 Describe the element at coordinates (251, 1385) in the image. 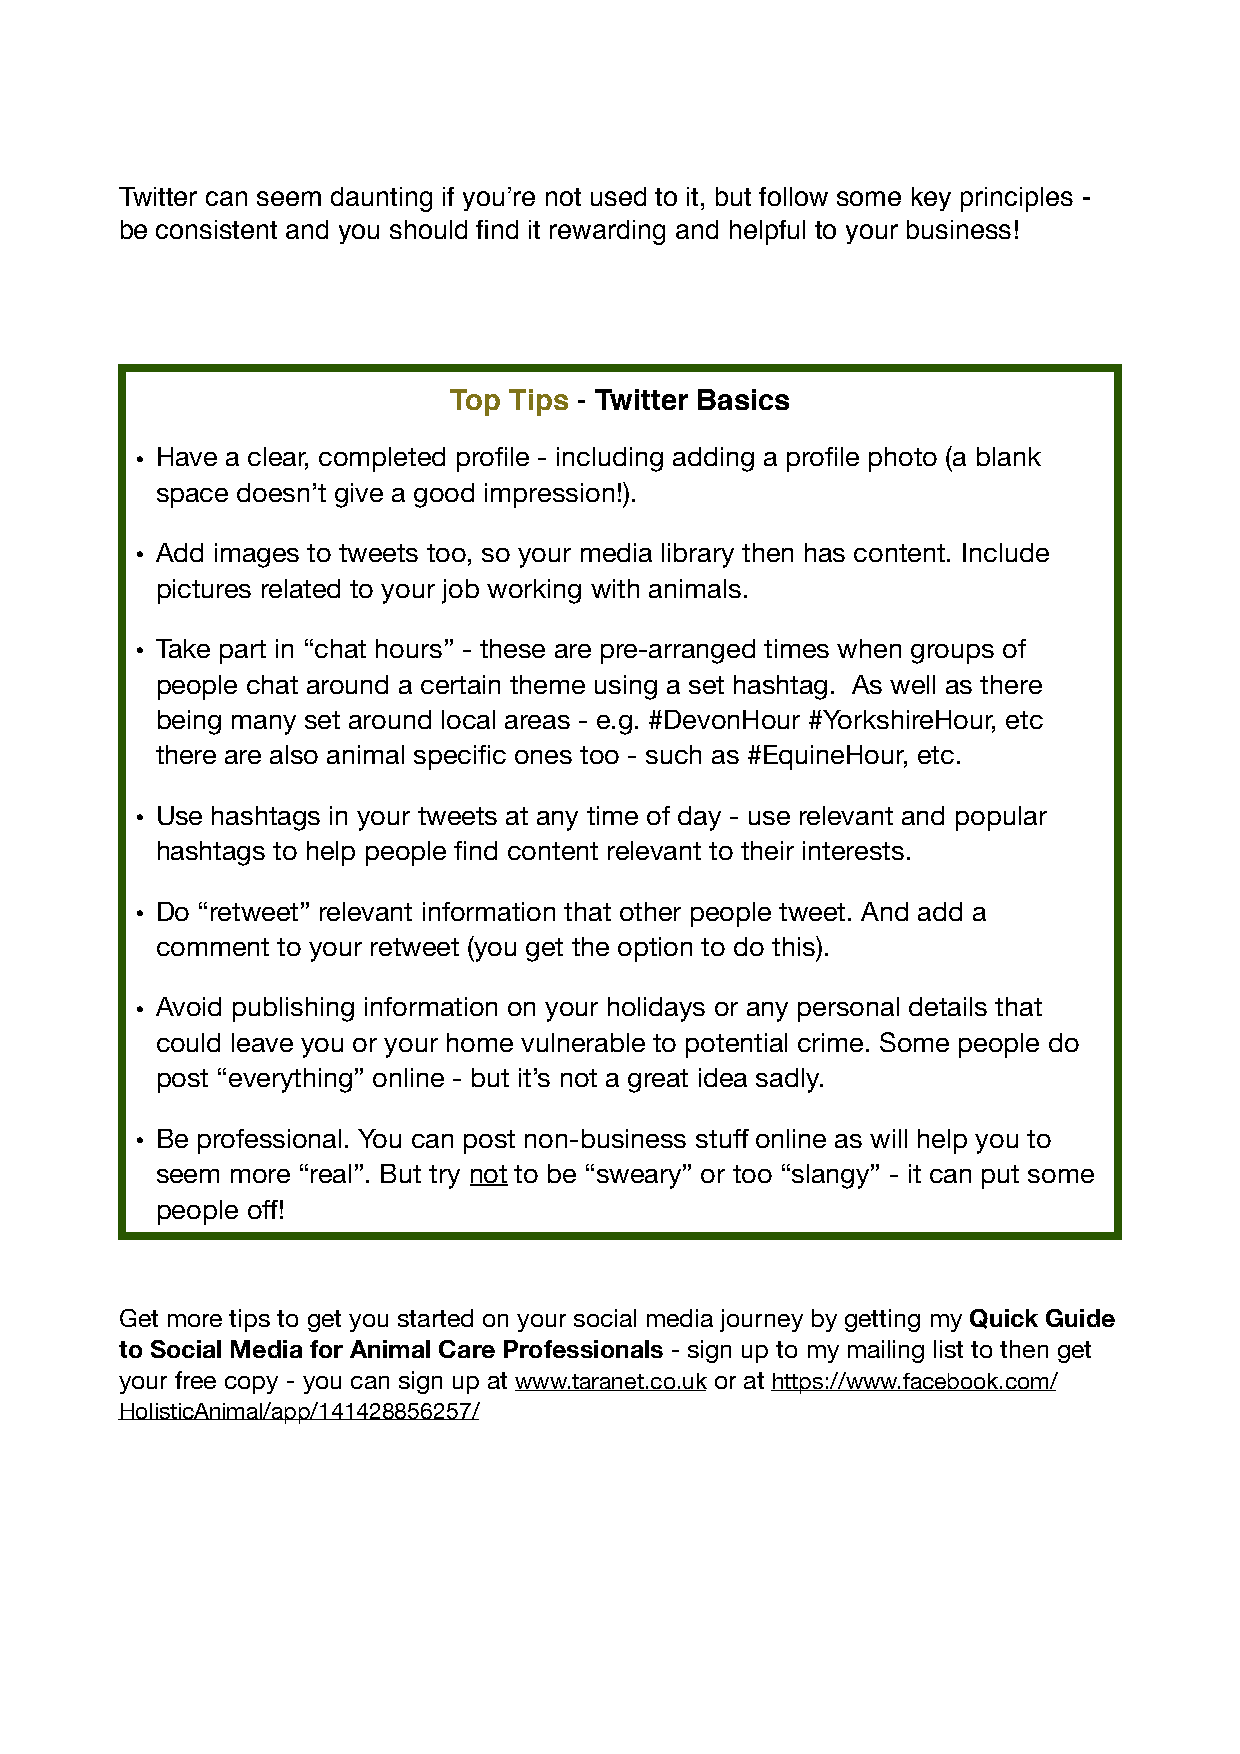

I see `copy` at that location.
